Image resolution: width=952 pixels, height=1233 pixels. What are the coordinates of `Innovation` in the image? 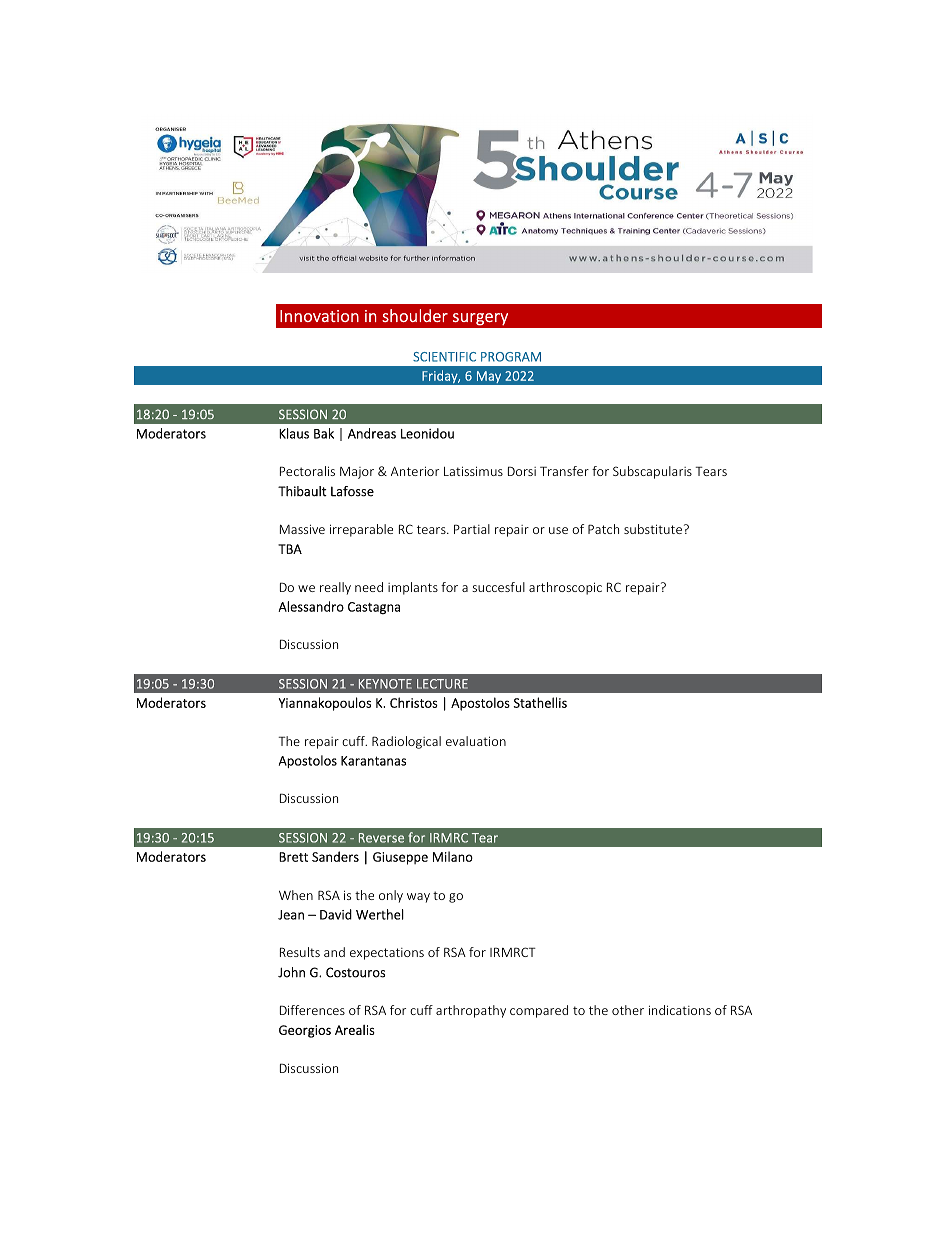 It's located at (319, 316).
